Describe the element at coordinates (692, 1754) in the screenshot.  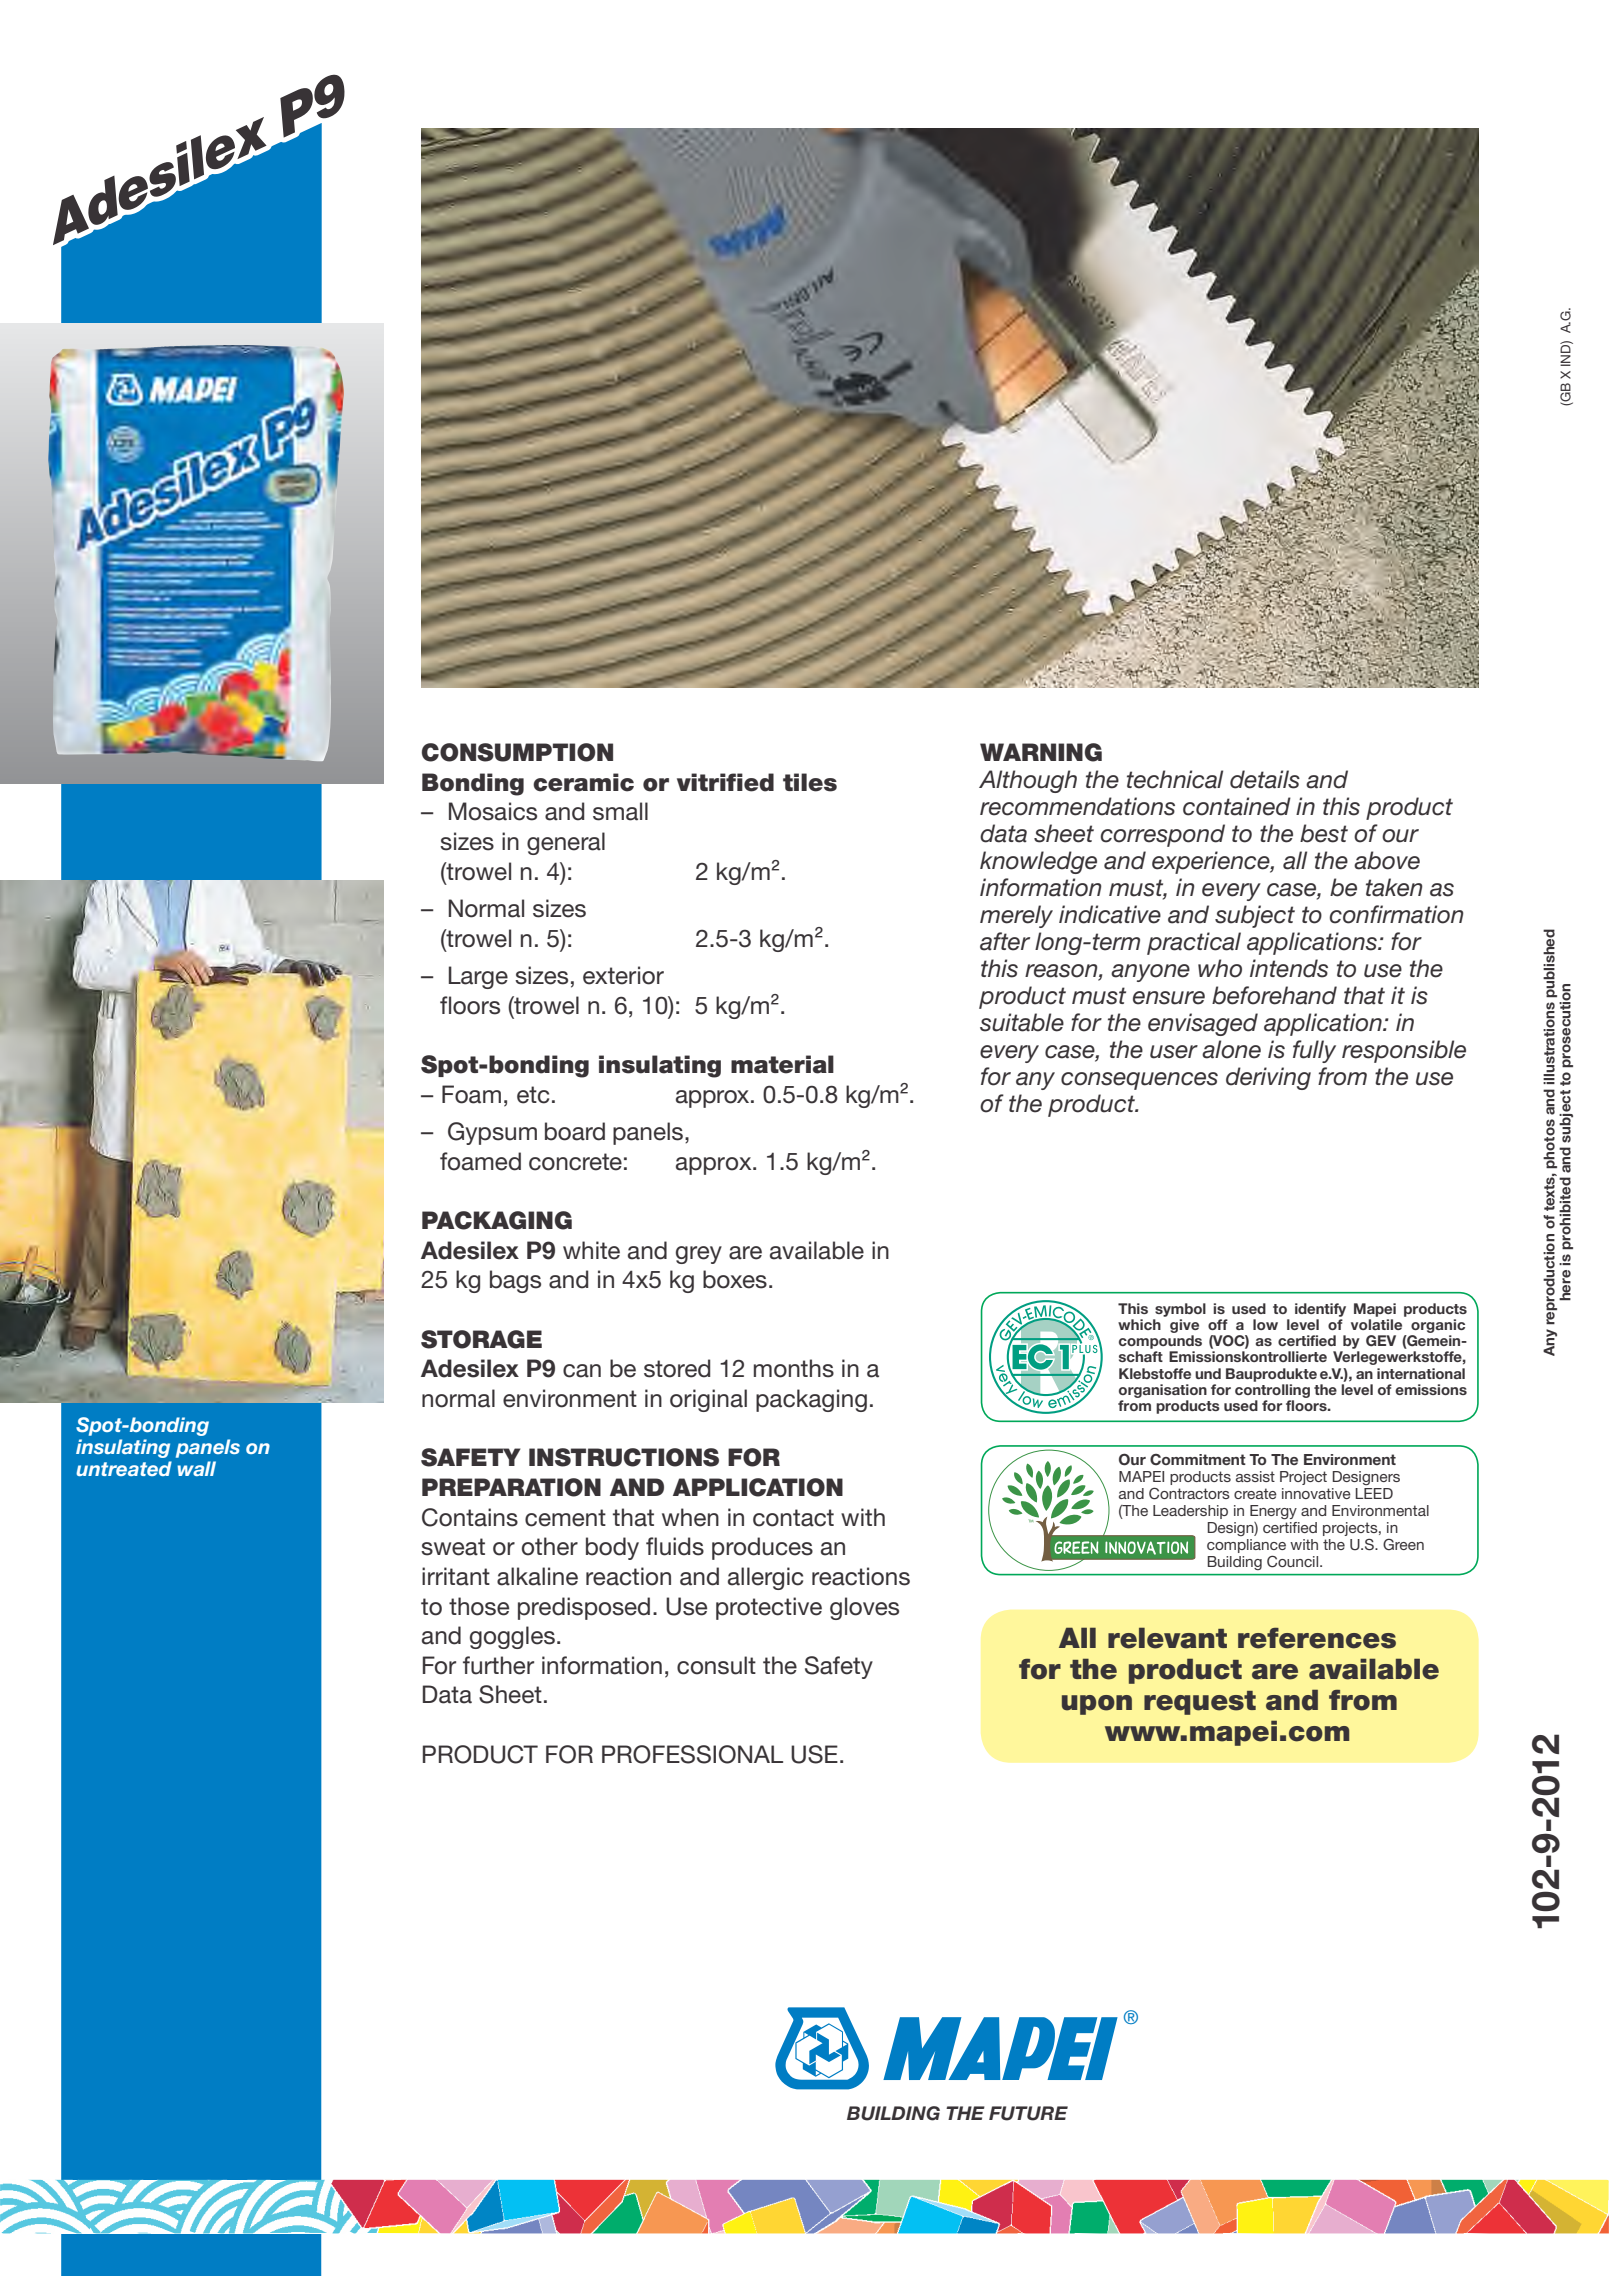
I see `PROFESSIONAL` at that location.
